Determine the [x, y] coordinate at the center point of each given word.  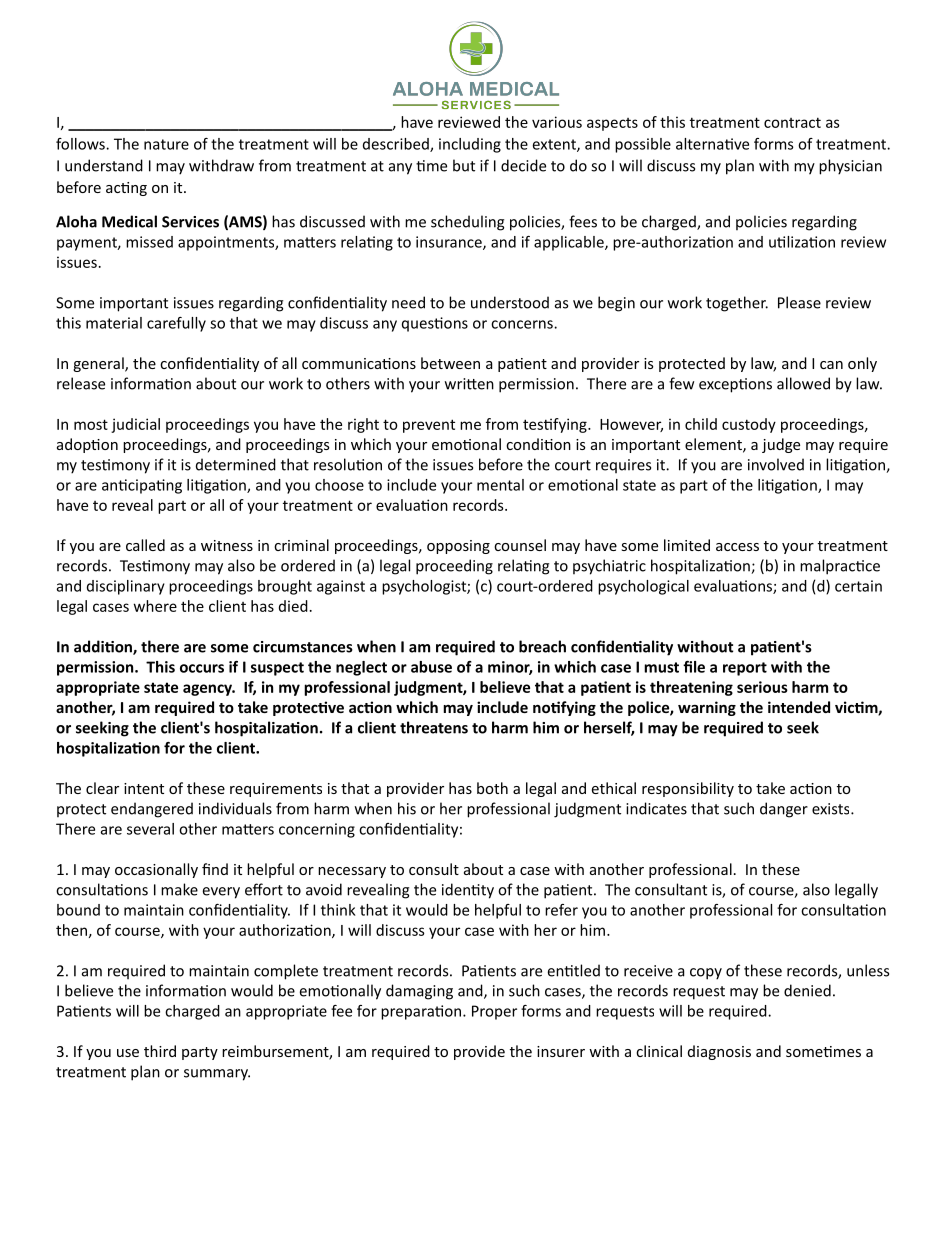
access [737, 547]
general [99, 364]
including [470, 145]
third [160, 1051]
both [492, 788]
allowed [803, 383]
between [450, 363]
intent [144, 788]
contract [792, 122]
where [155, 606]
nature [166, 144]
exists [832, 809]
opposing [458, 547]
